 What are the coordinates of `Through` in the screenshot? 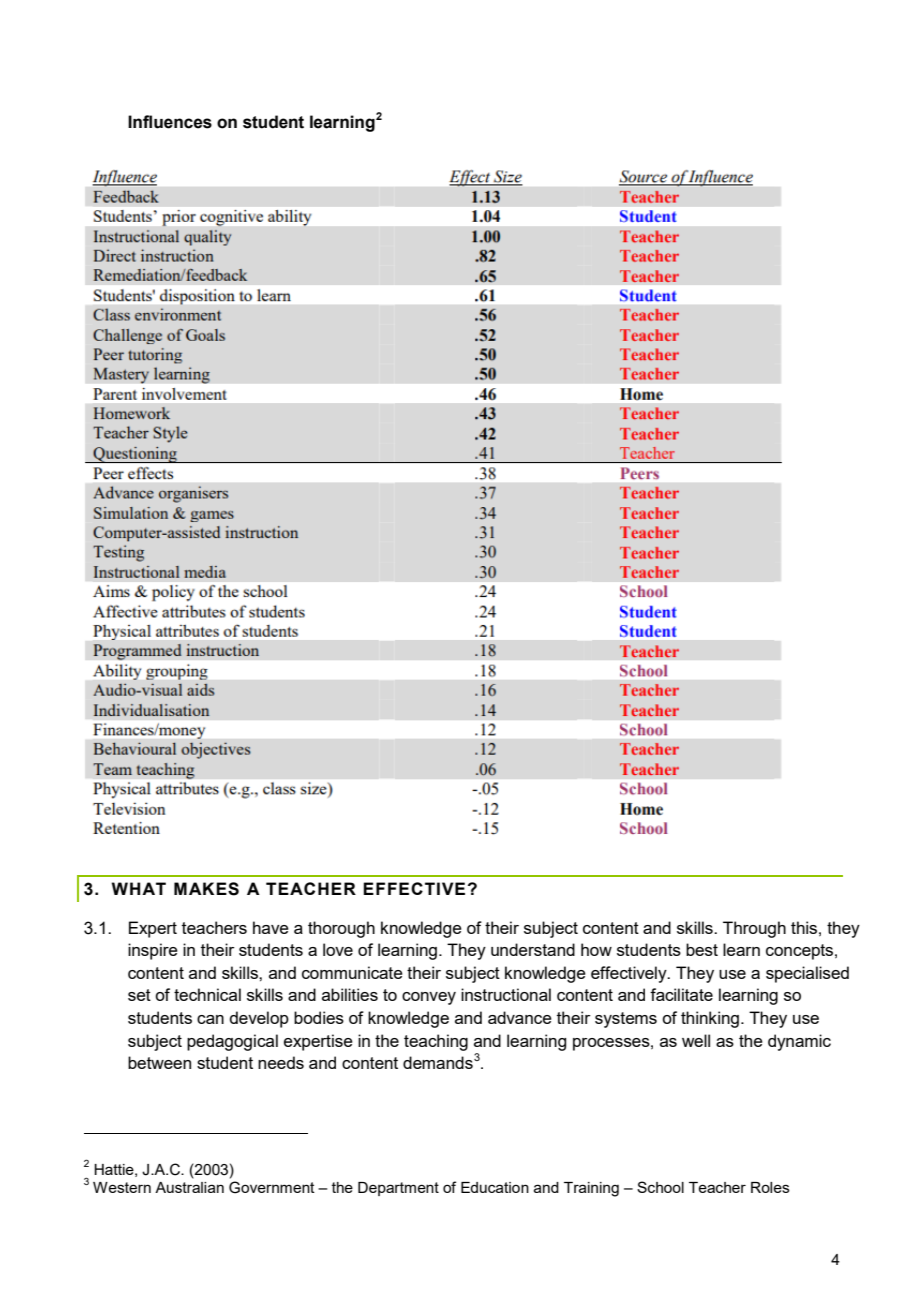 It's located at (754, 929).
